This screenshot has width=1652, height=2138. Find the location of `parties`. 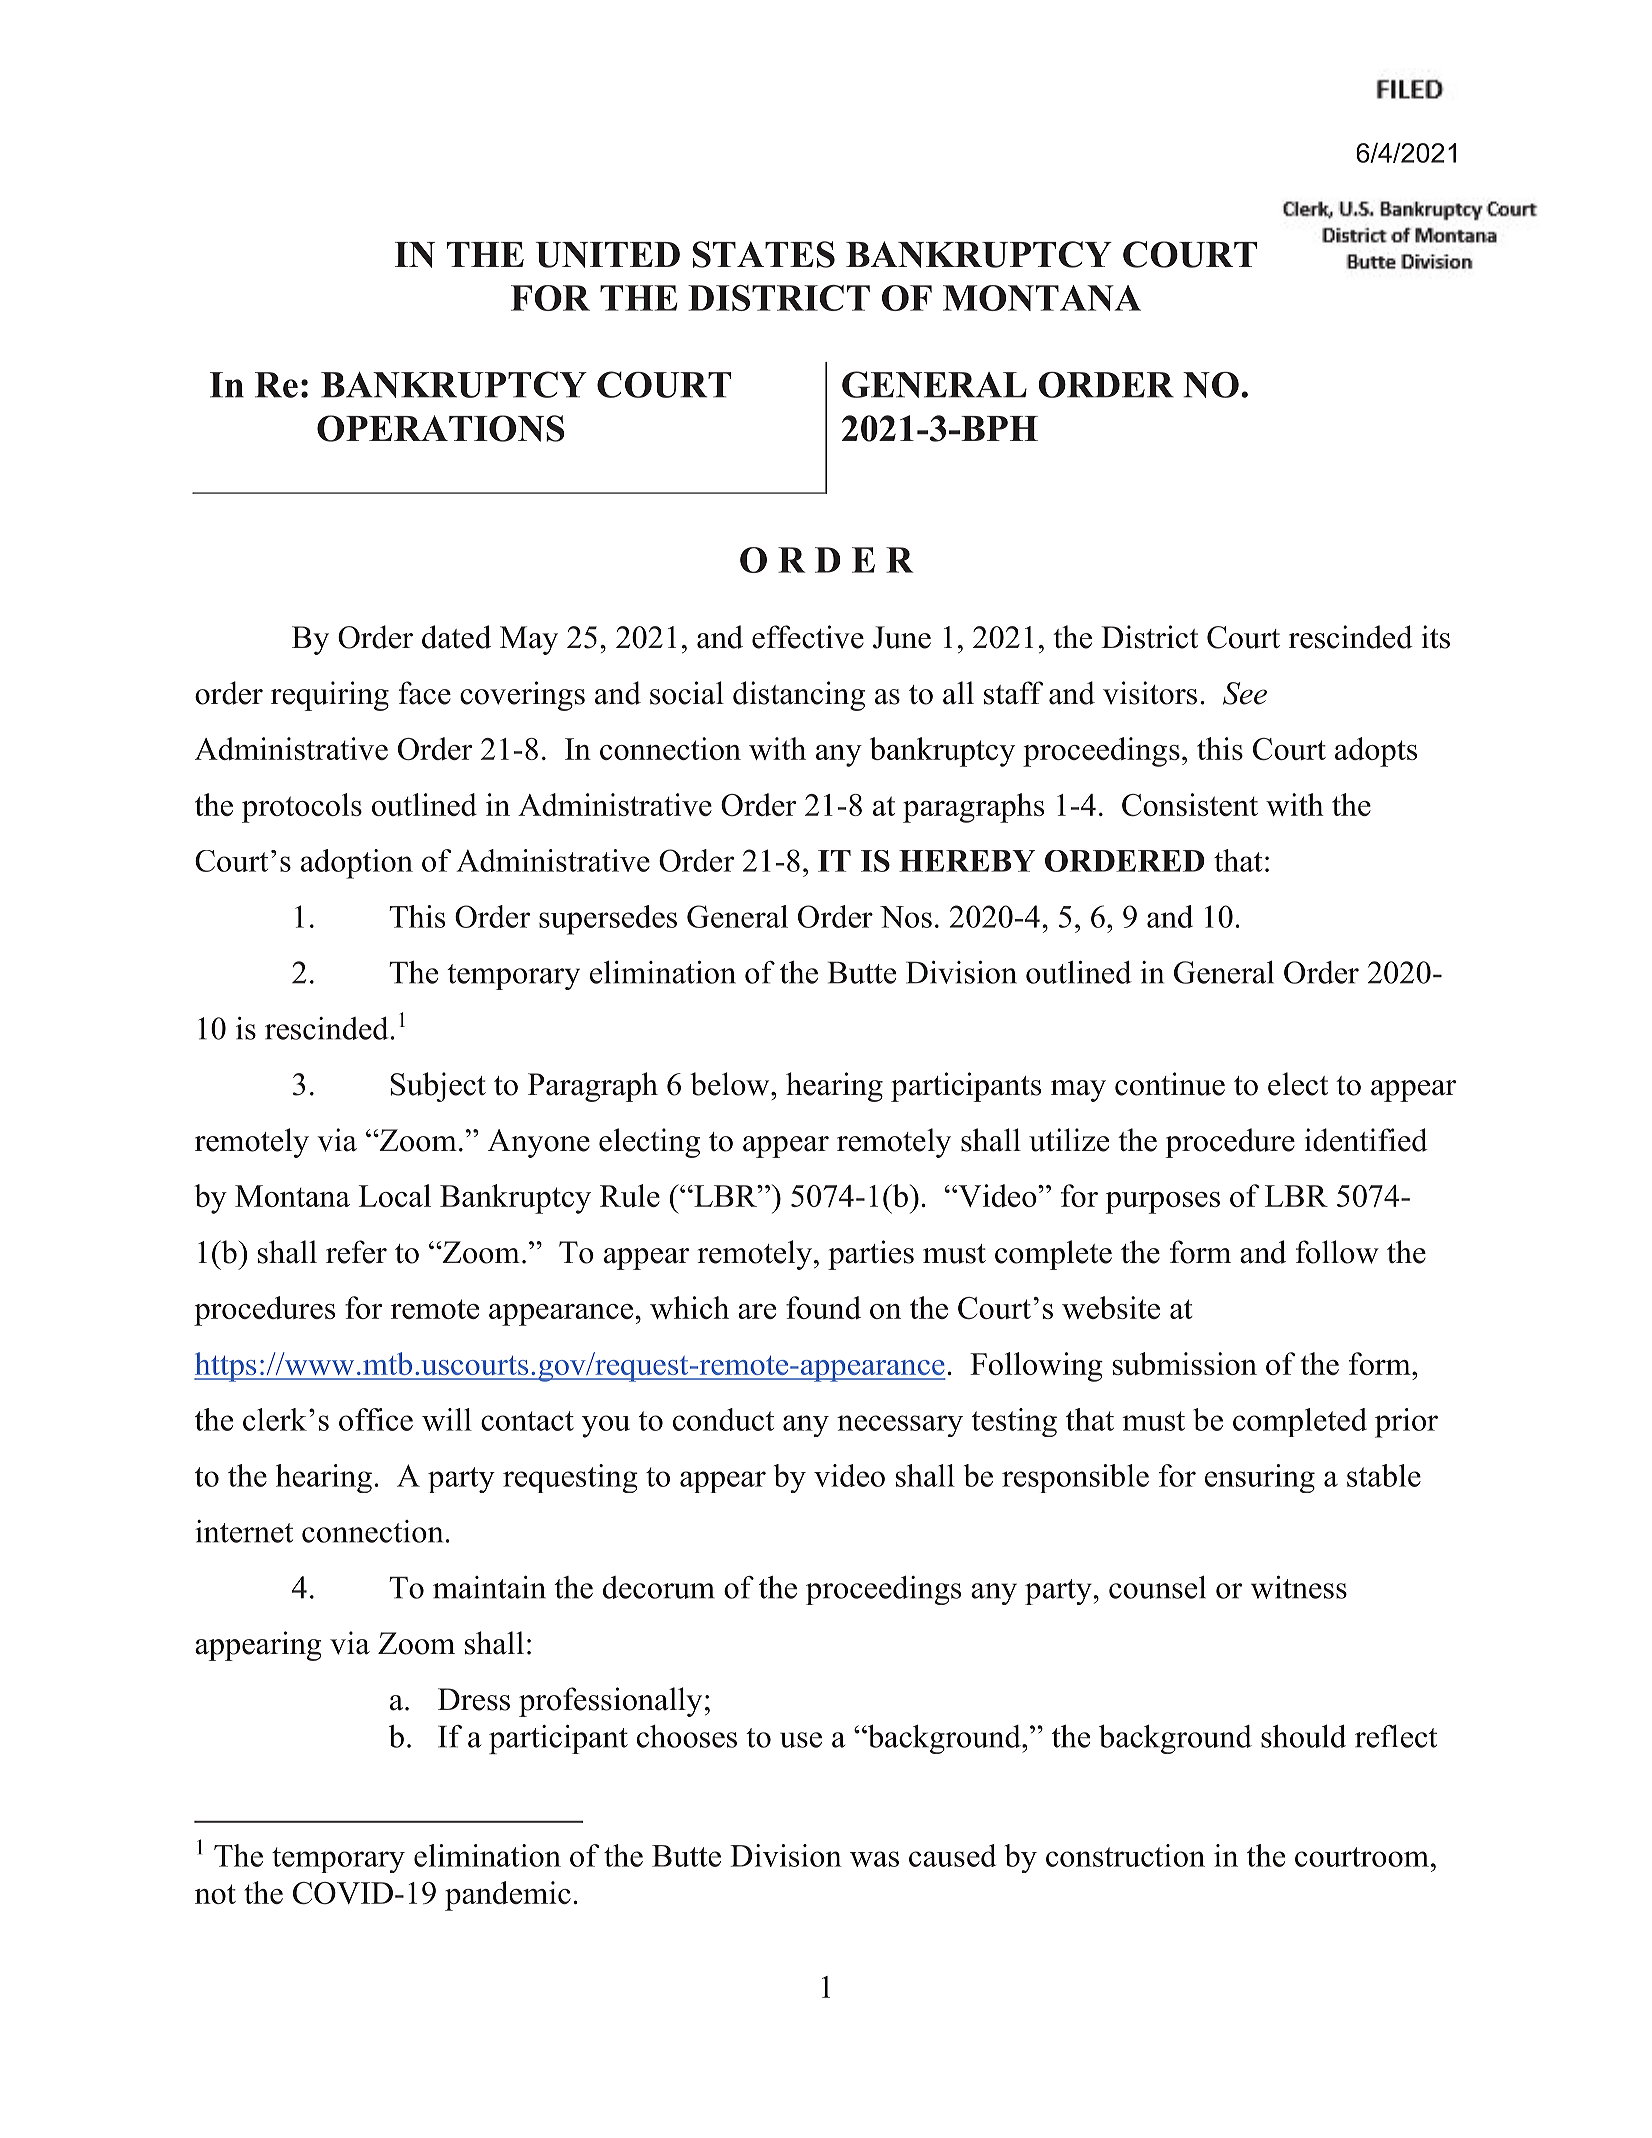

parties is located at coordinates (871, 1255).
